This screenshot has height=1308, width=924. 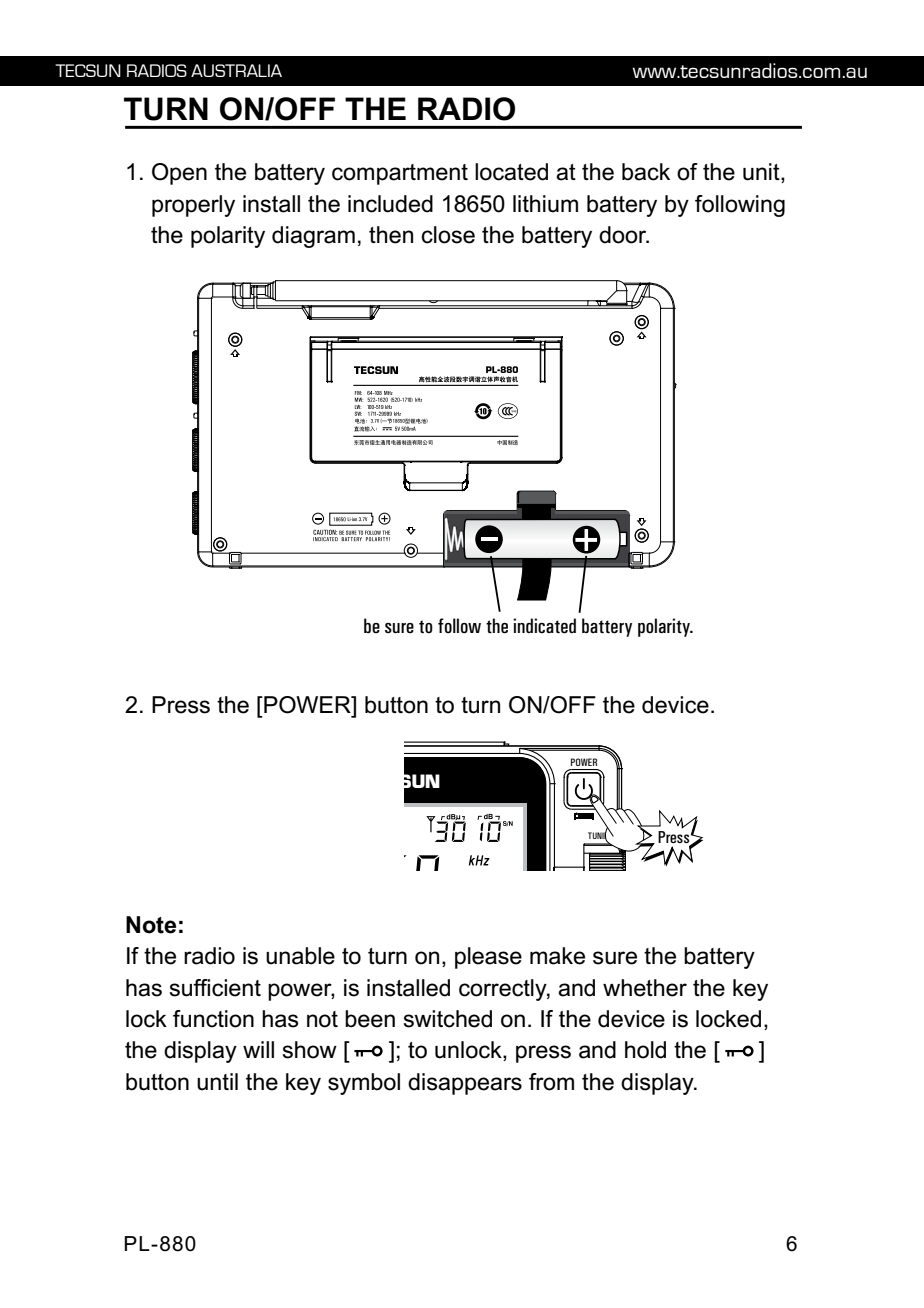 What do you see at coordinates (646, 172) in the screenshot?
I see `back` at bounding box center [646, 172].
